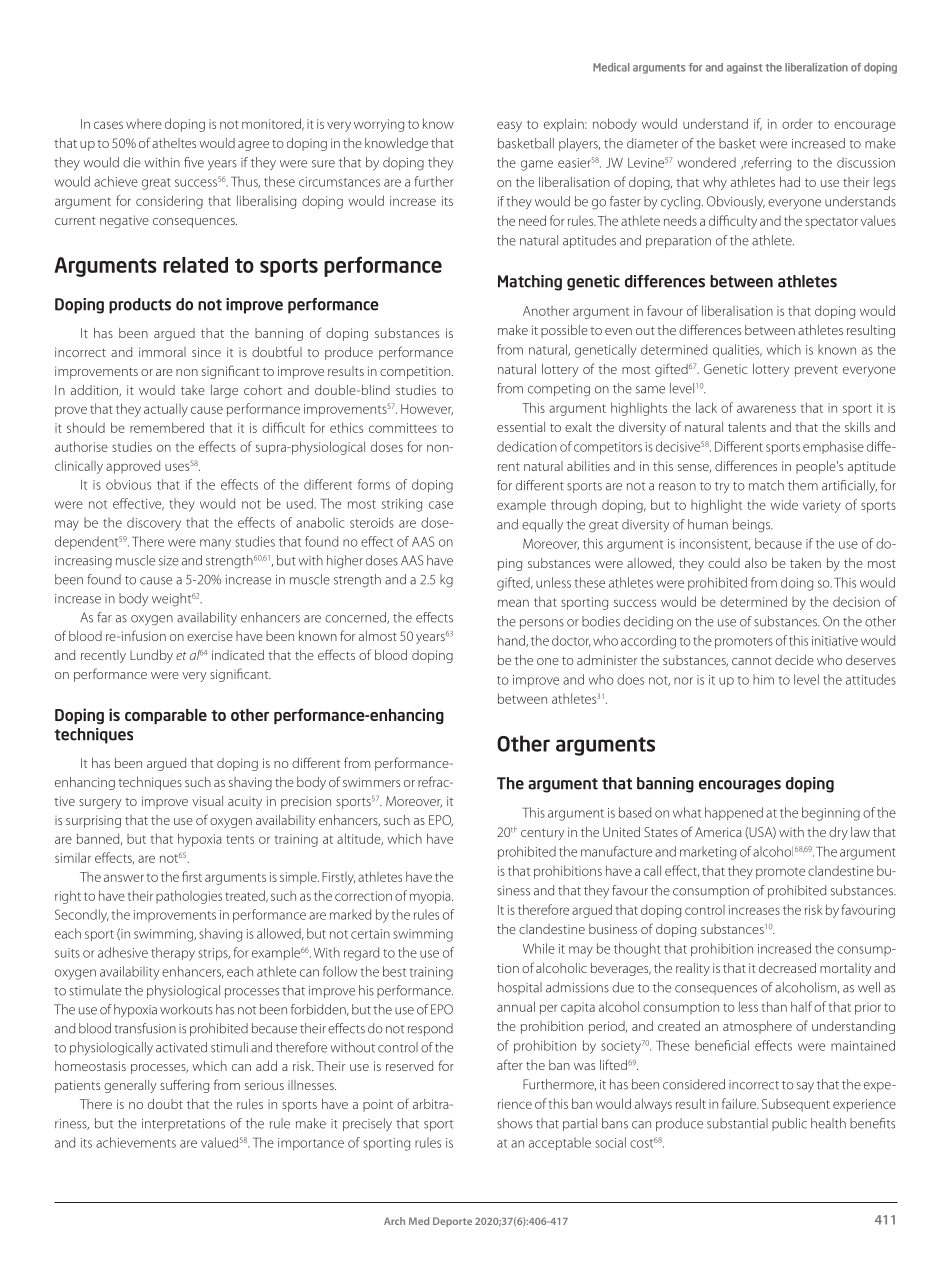  What do you see at coordinates (144, 124) in the image?
I see `where` at bounding box center [144, 124].
